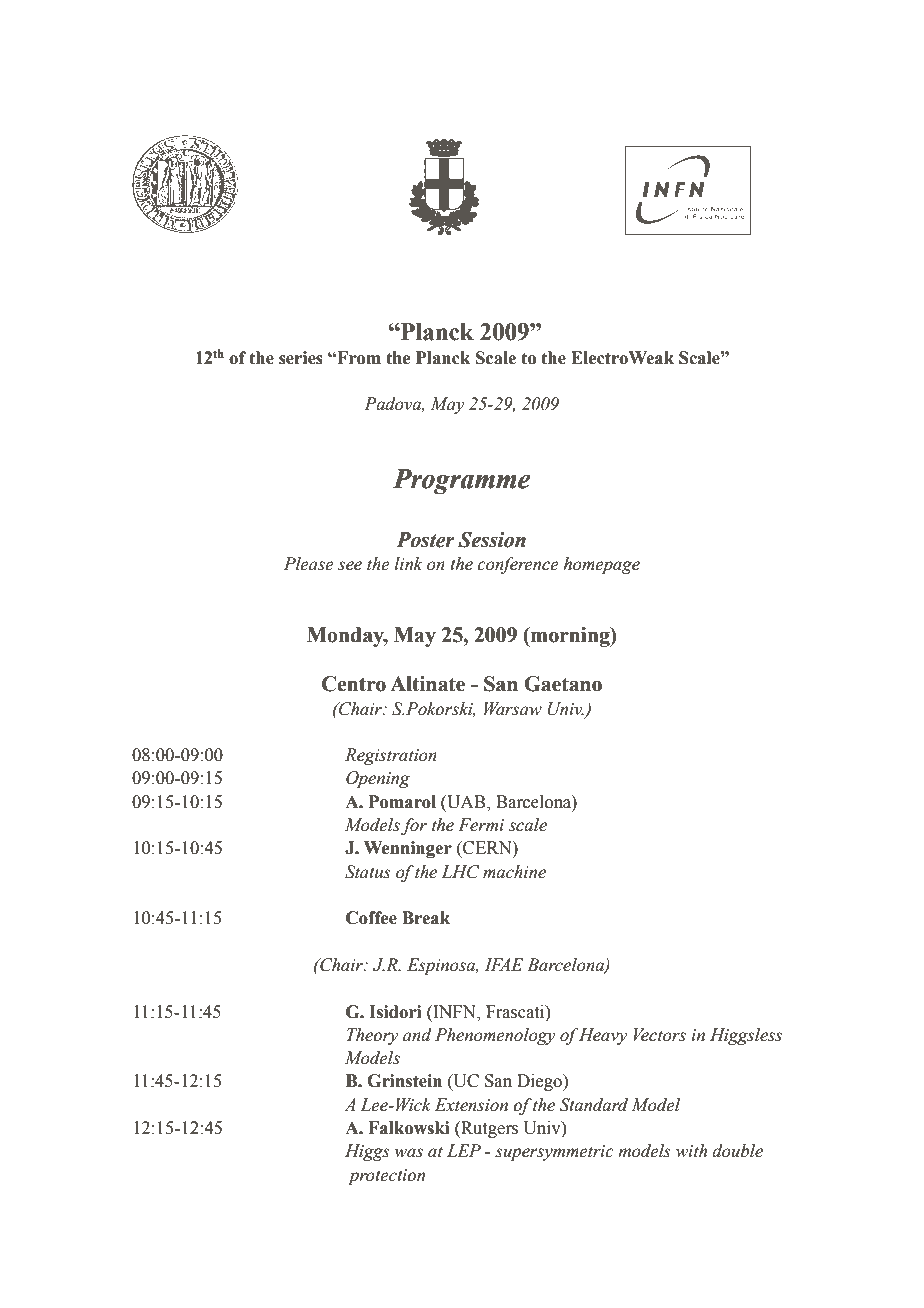 This screenshot has height=1308, width=924. I want to click on series, so click(301, 358).
